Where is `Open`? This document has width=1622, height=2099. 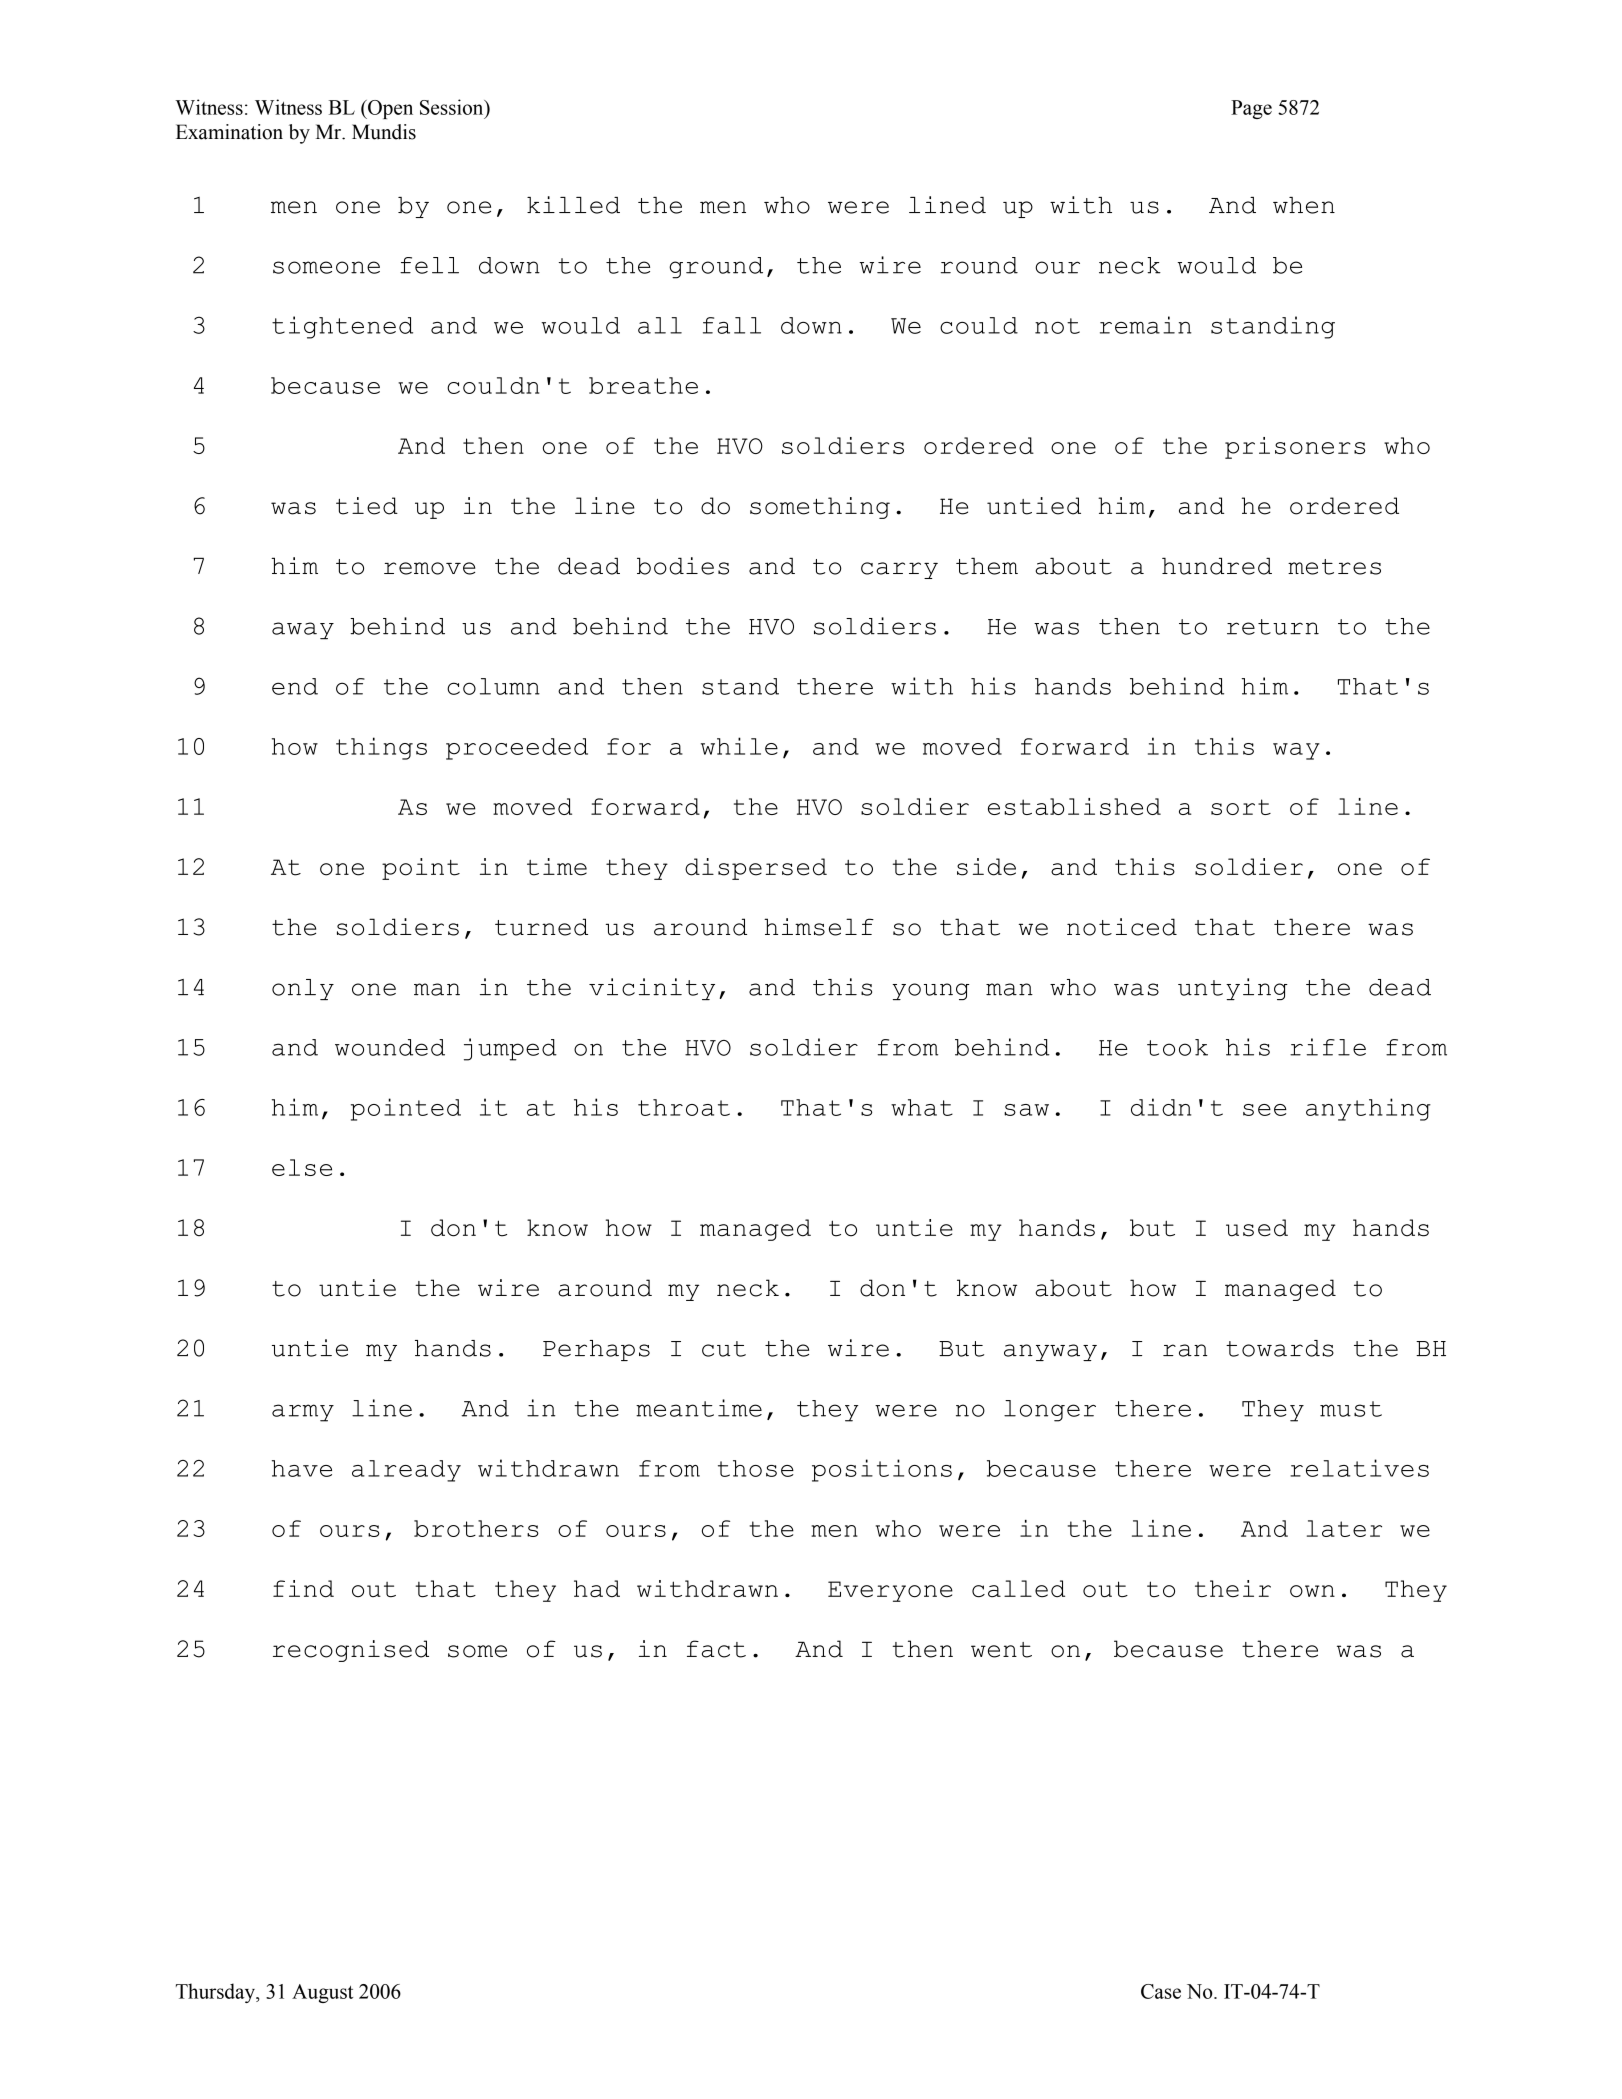 Open is located at coordinates (389, 109).
